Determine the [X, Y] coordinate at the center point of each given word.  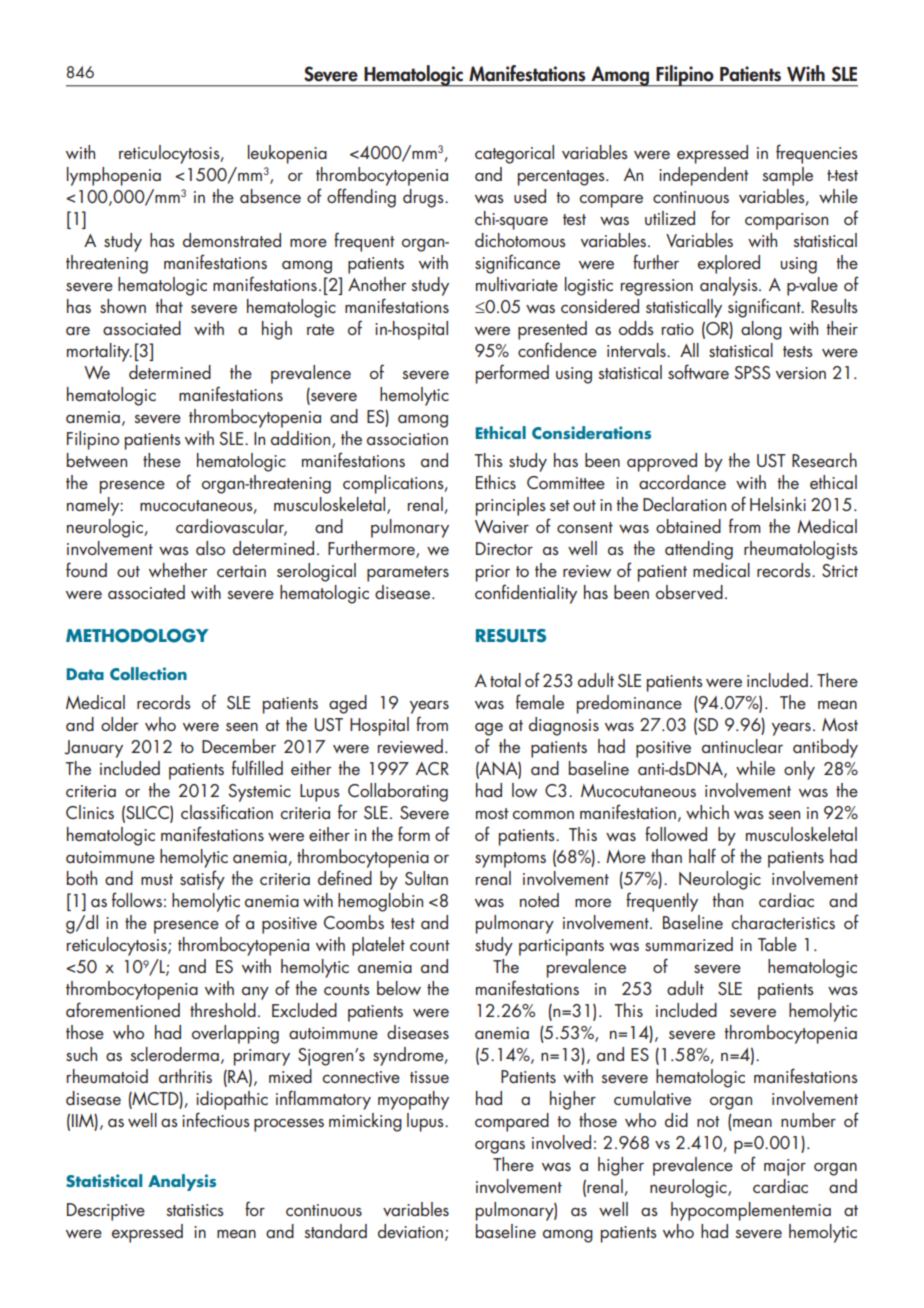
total [505, 680]
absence [270, 196]
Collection [148, 674]
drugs [424, 198]
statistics [195, 1210]
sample [787, 176]
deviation [410, 1231]
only [799, 770]
